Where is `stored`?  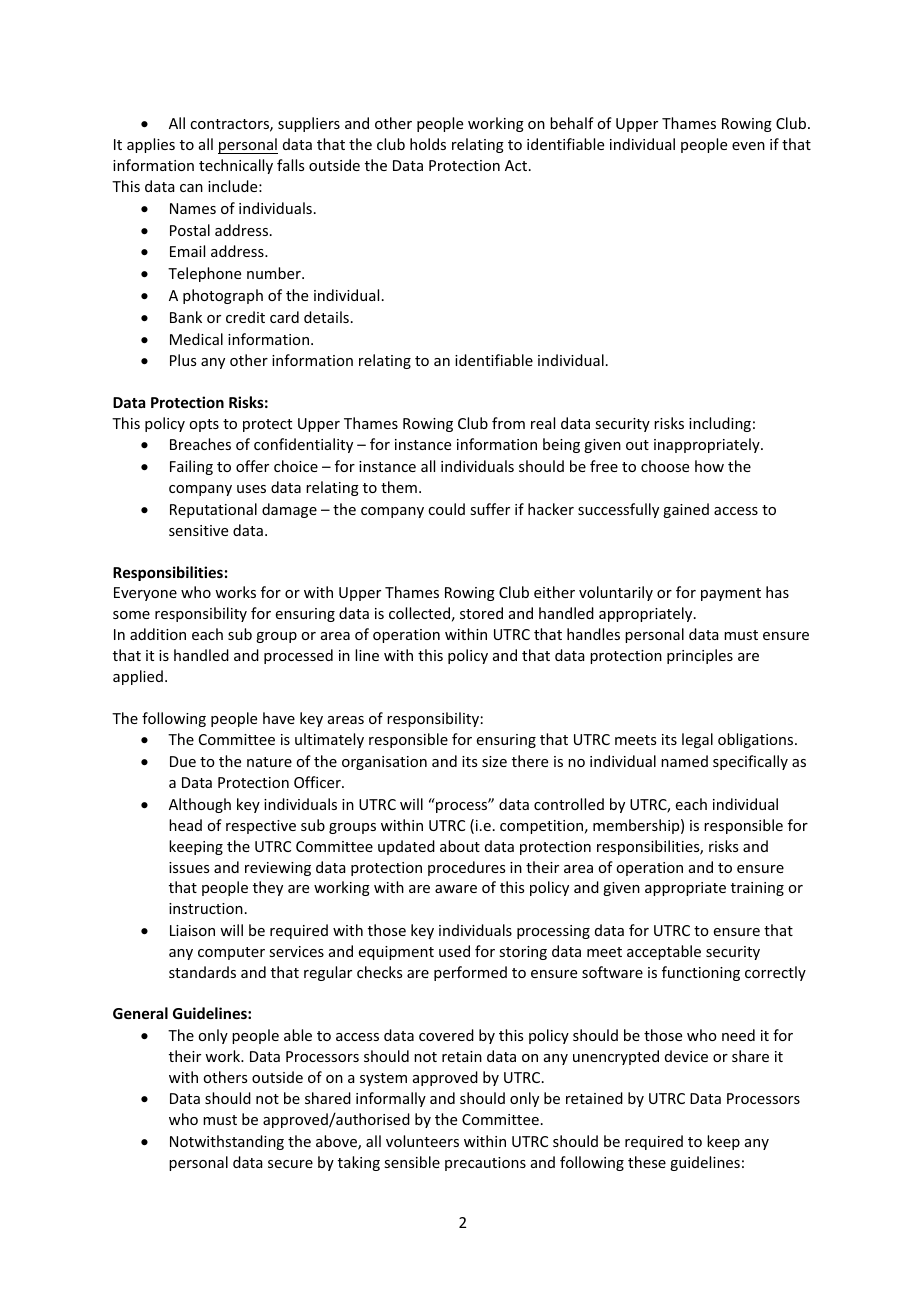 stored is located at coordinates (481, 613).
